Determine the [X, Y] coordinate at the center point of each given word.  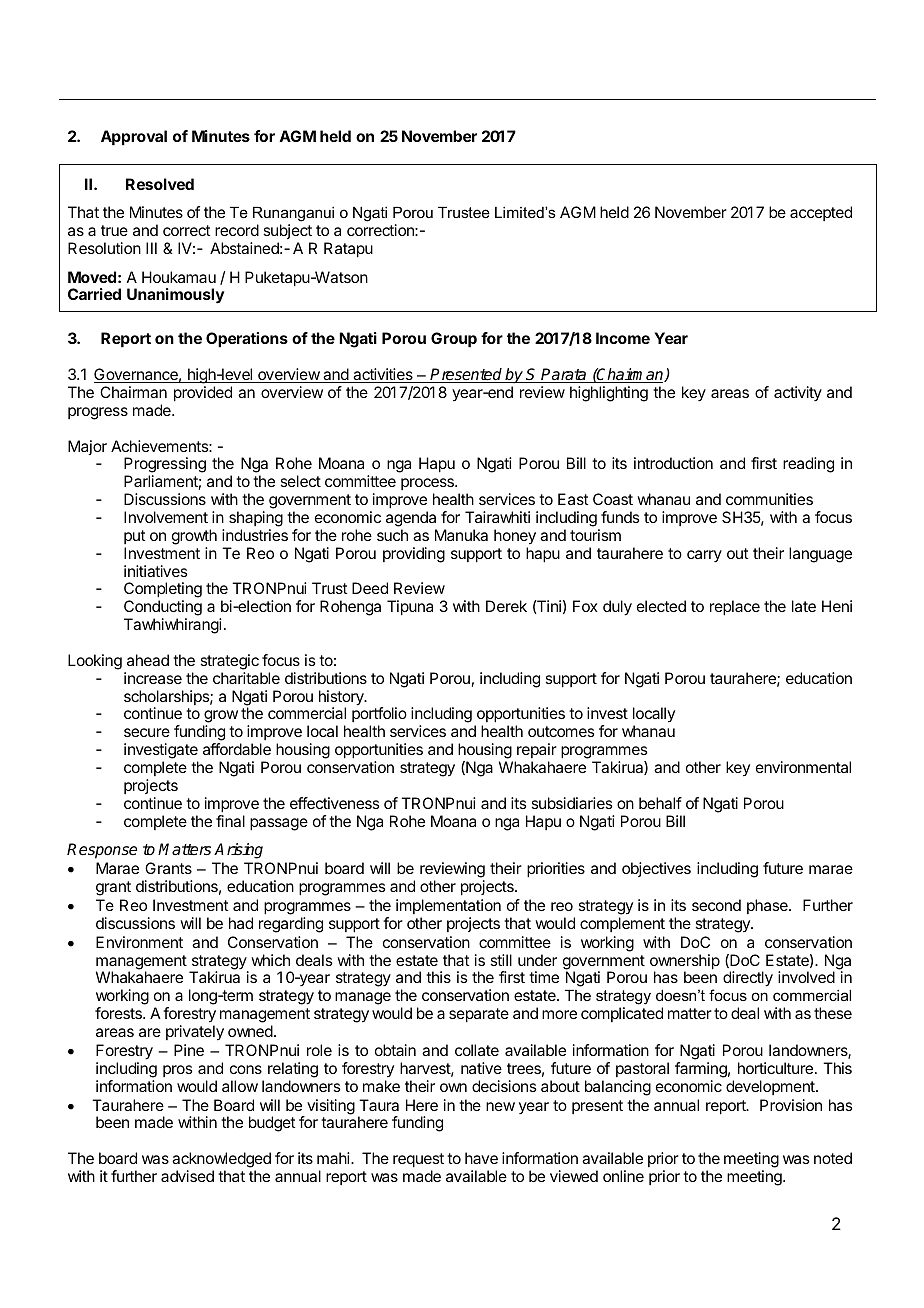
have [481, 1158]
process [428, 486]
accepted [821, 213]
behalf [660, 803]
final [230, 821]
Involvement [166, 517]
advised [187, 1176]
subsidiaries [571, 803]
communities [769, 499]
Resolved [160, 184]
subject [288, 233]
